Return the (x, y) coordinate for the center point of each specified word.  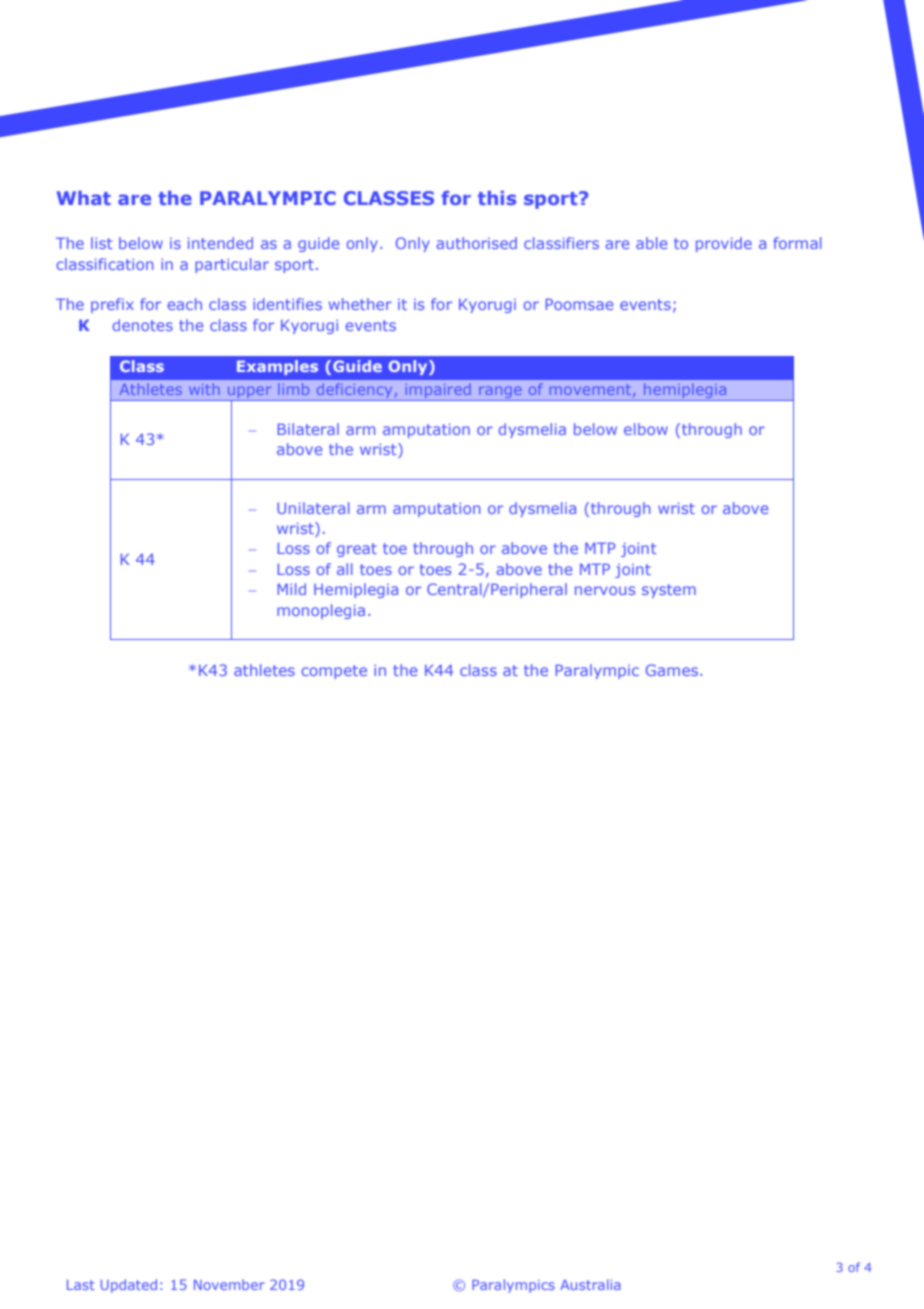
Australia (590, 1284)
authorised (476, 243)
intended (220, 243)
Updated (129, 1286)
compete (334, 672)
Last (81, 1285)
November (229, 1284)
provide (724, 244)
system (669, 591)
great (357, 550)
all (344, 569)
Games (672, 670)
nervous (605, 590)
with (204, 389)
